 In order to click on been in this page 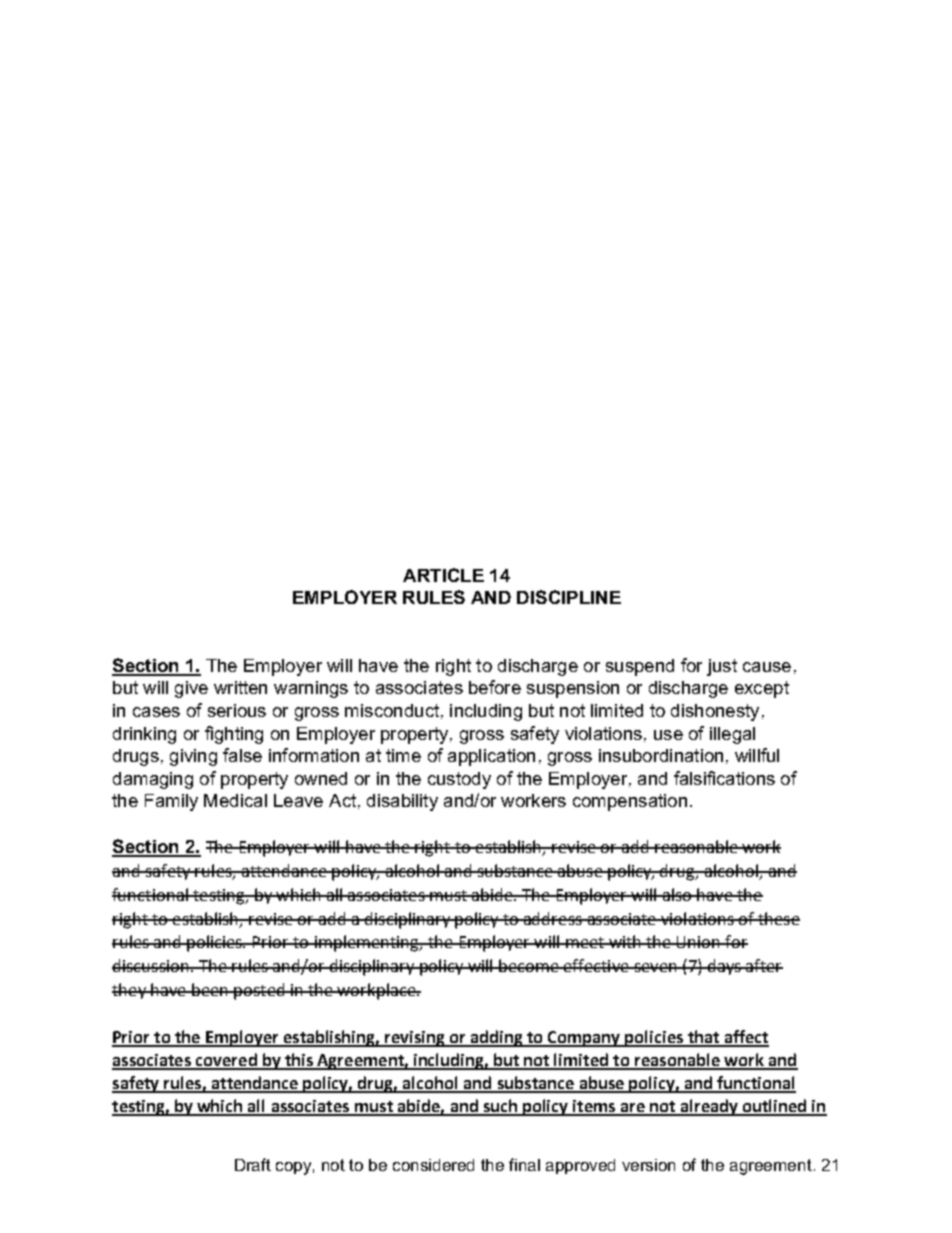, I will do `click(210, 989)`.
